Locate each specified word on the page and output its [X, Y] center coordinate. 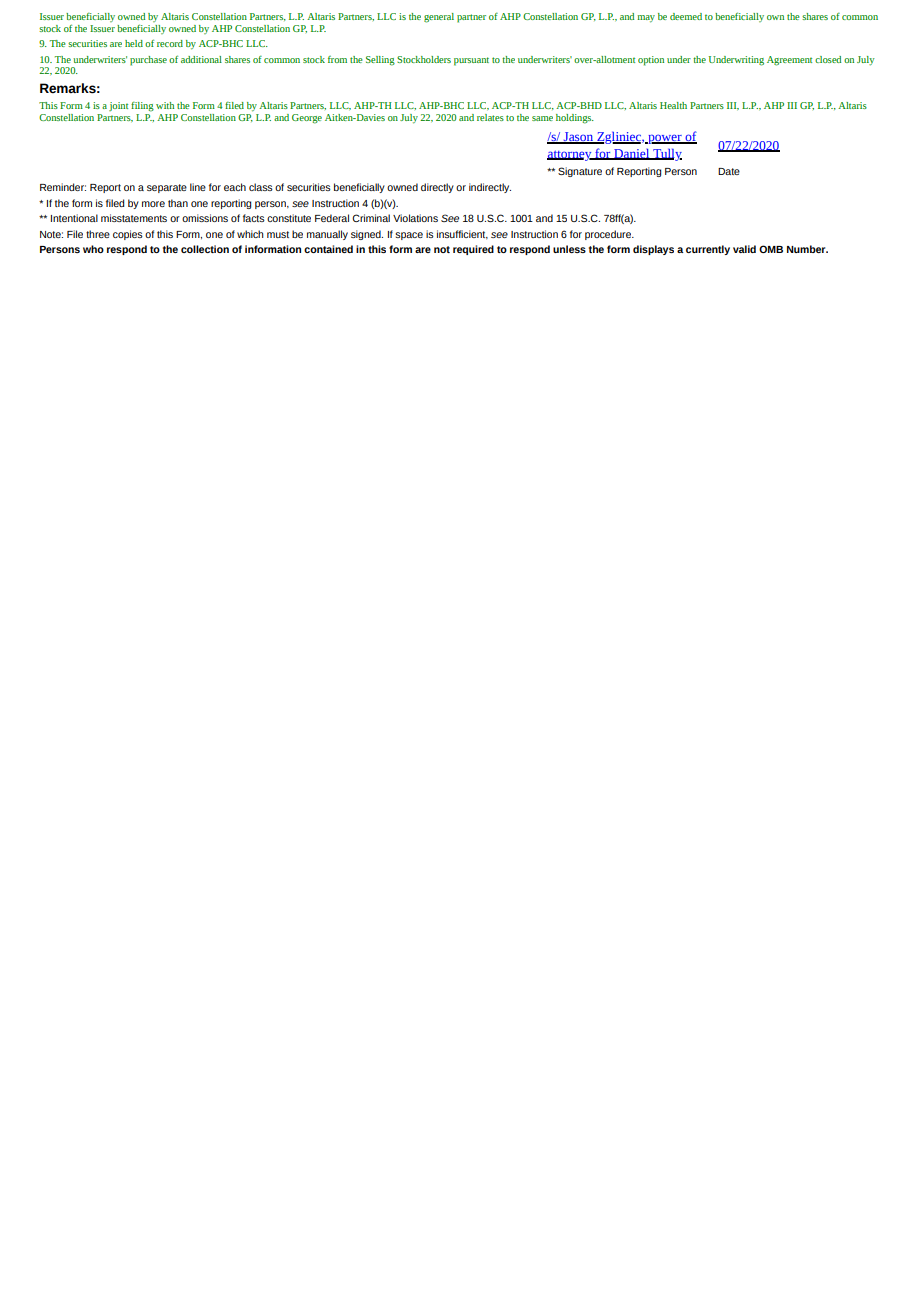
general [439, 18]
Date [729, 171]
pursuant [471, 61]
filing [142, 107]
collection [205, 249]
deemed [686, 16]
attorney [570, 156]
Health [673, 105]
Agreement [789, 61]
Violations [415, 218]
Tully [666, 154]
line [198, 187]
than [178, 203]
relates [490, 117]
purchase [148, 61]
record [170, 43]
